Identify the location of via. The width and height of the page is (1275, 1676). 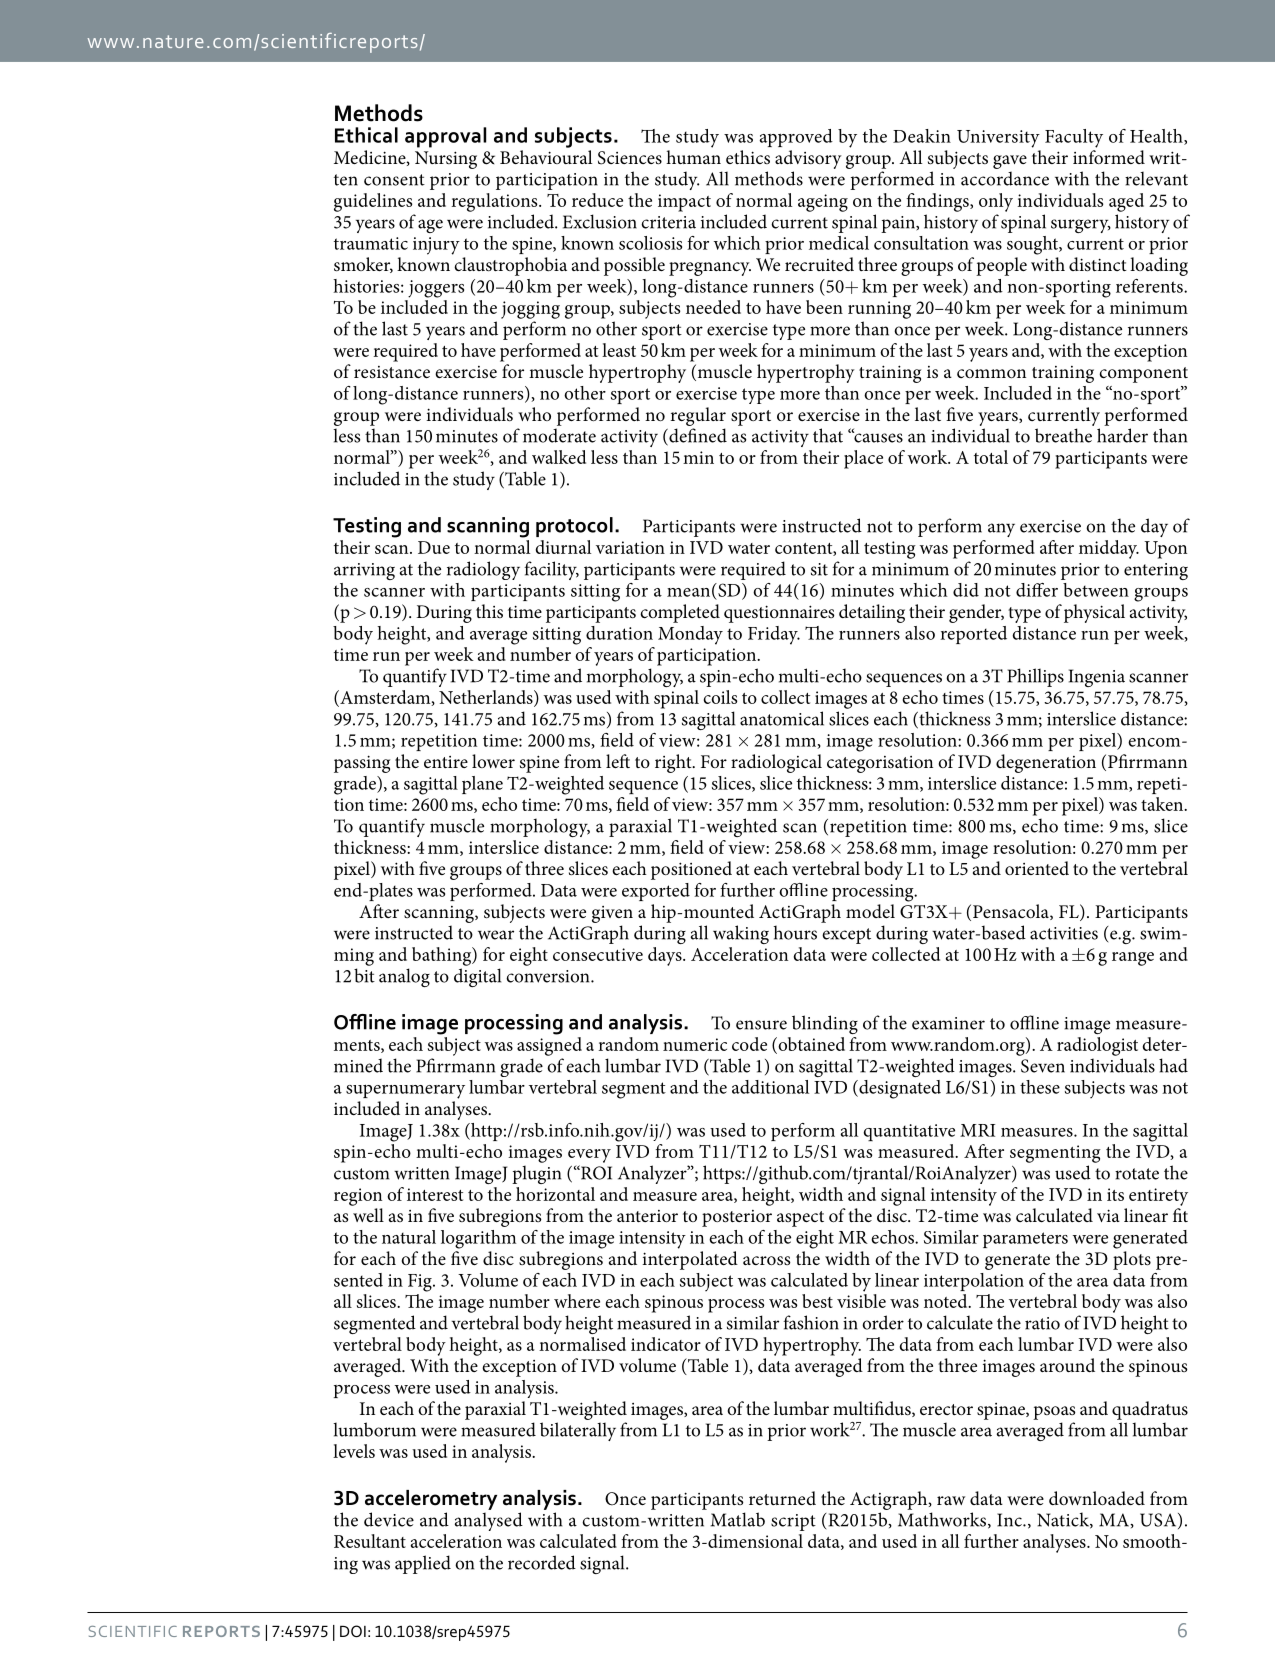
(1108, 1215).
